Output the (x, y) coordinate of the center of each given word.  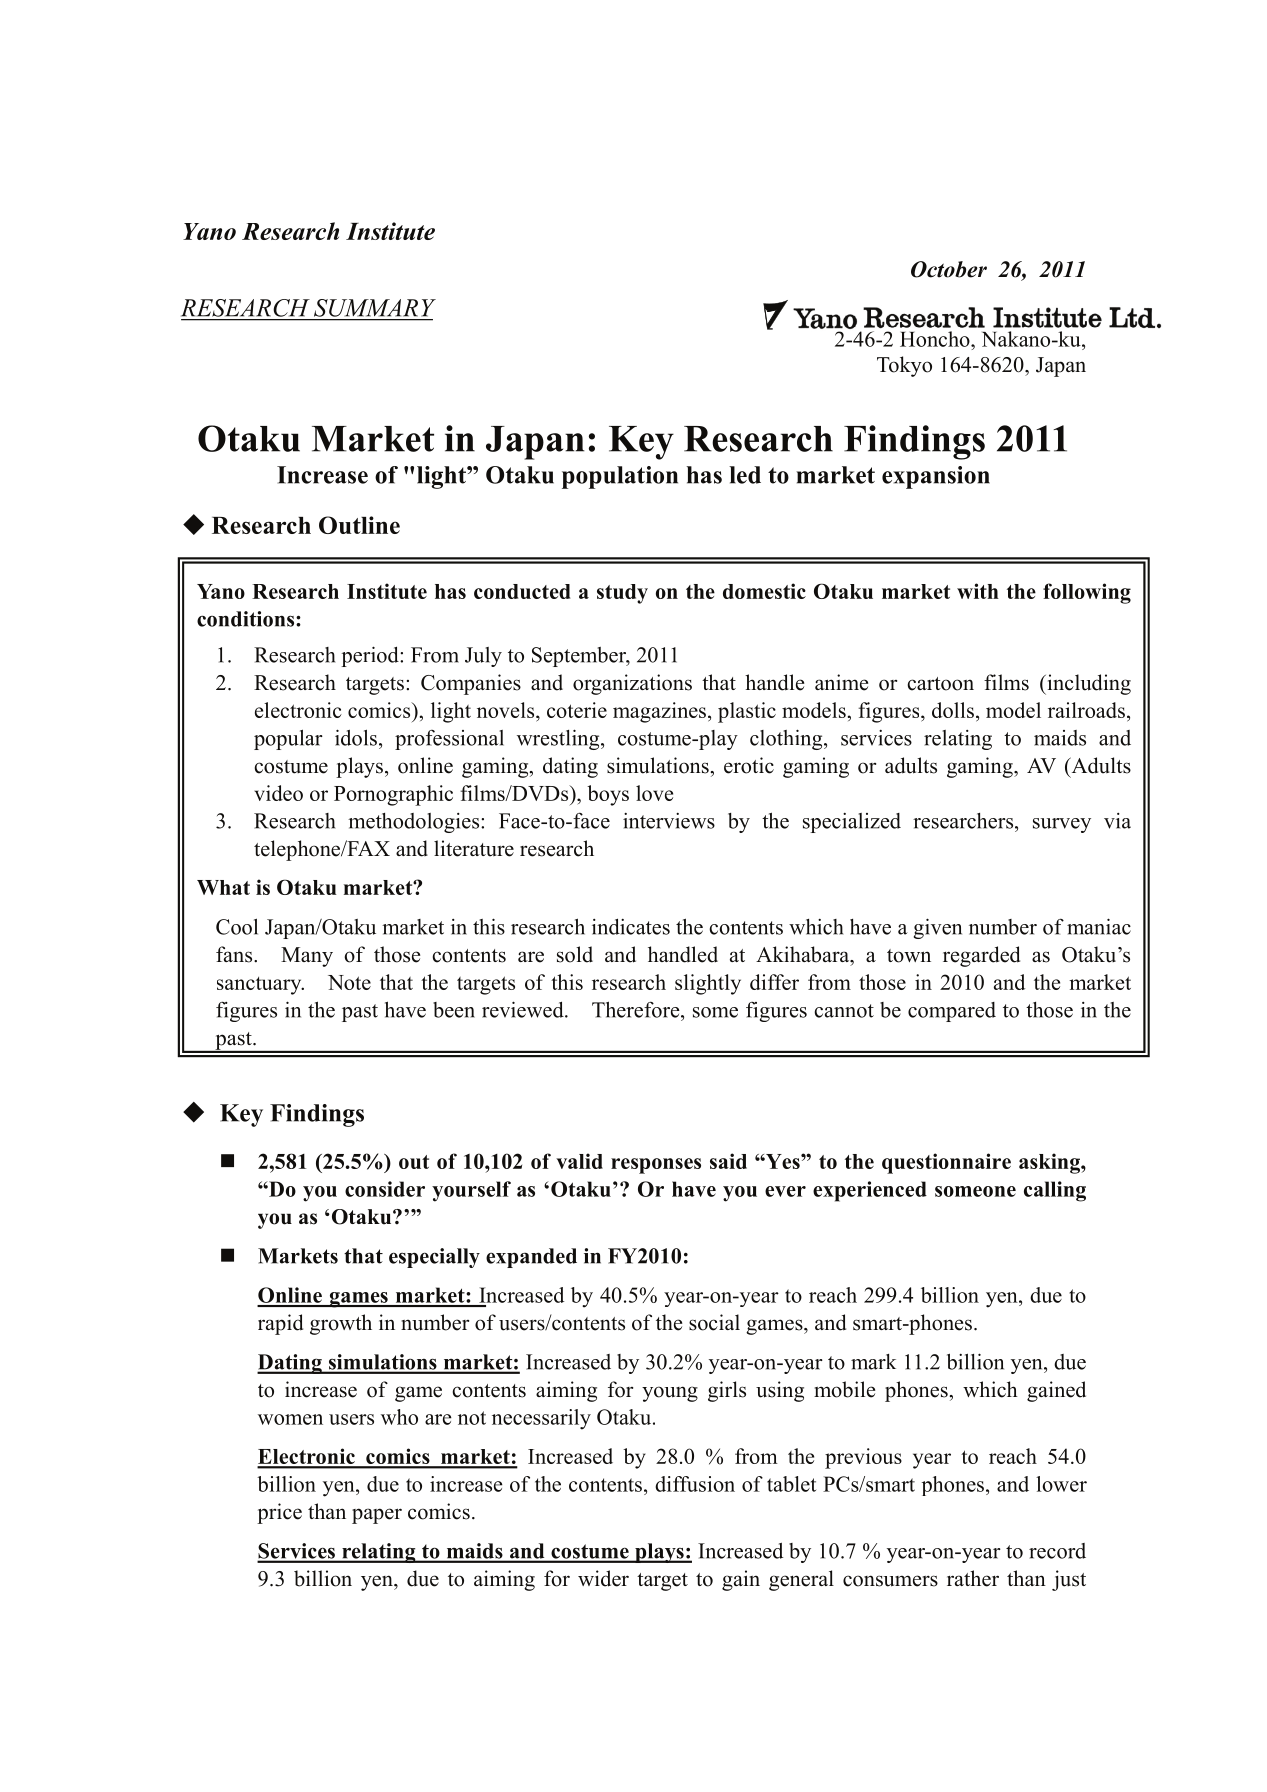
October (949, 269)
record (1057, 1551)
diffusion (695, 1484)
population (620, 477)
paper (377, 1516)
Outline (359, 525)
